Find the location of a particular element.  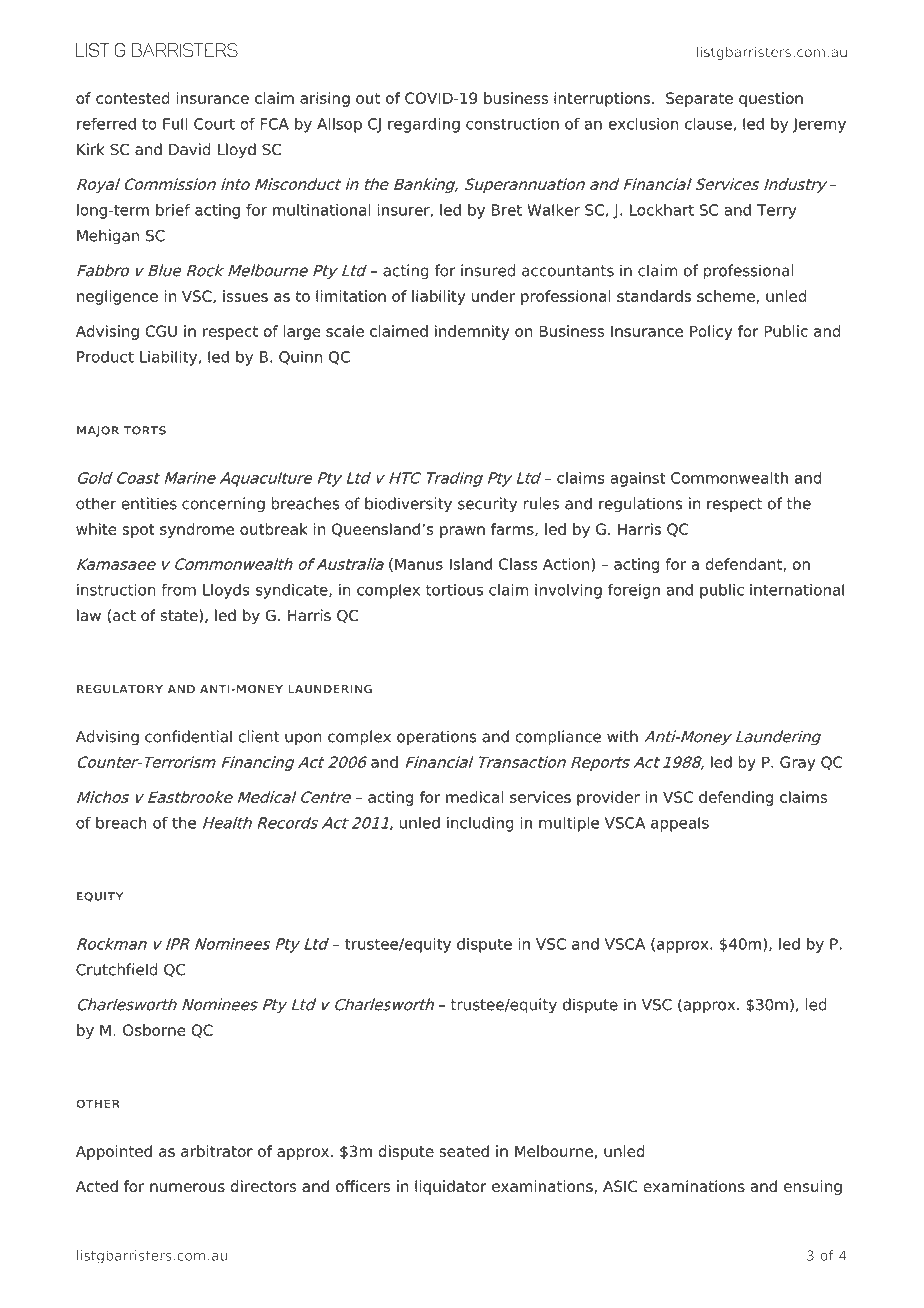

state is located at coordinates (180, 616).
